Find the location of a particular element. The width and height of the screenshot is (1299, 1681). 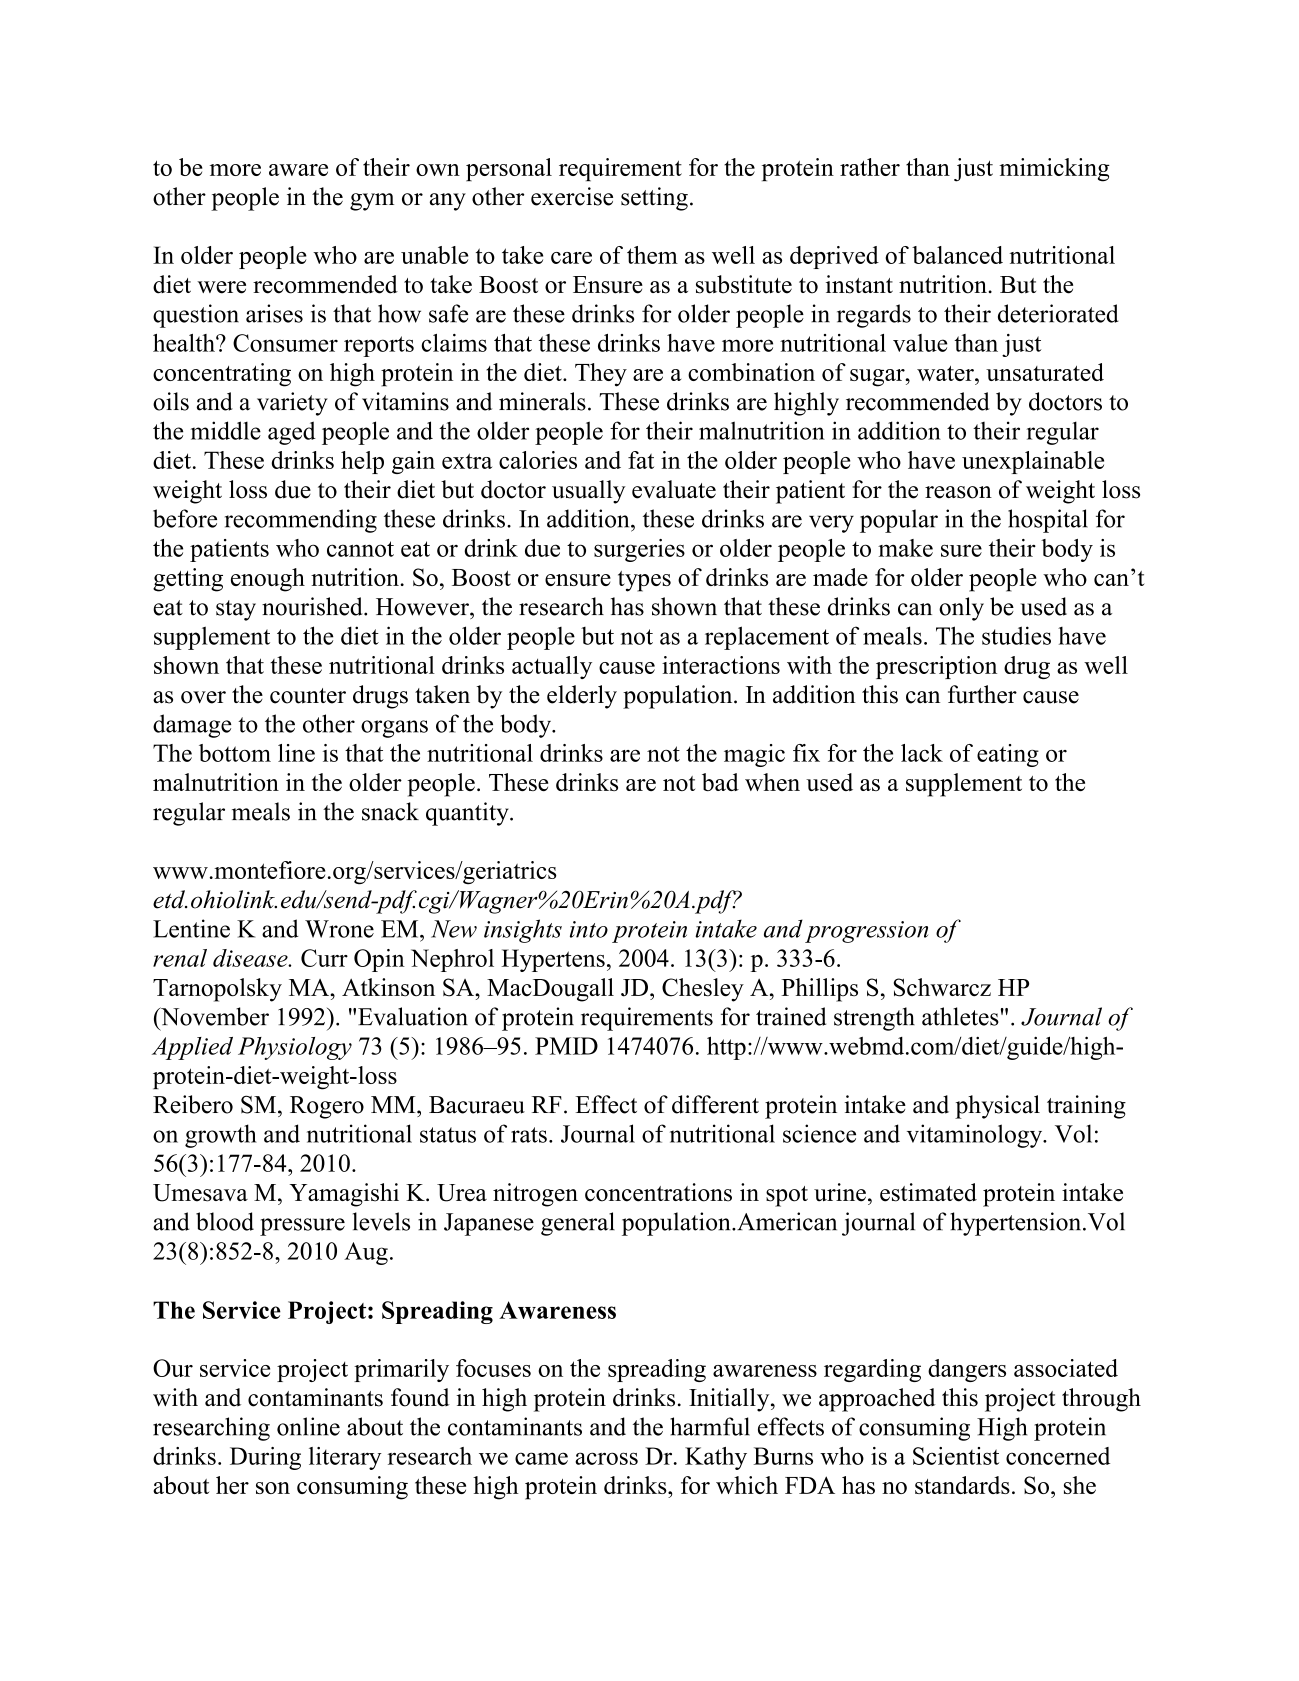

During is located at coordinates (265, 1458).
